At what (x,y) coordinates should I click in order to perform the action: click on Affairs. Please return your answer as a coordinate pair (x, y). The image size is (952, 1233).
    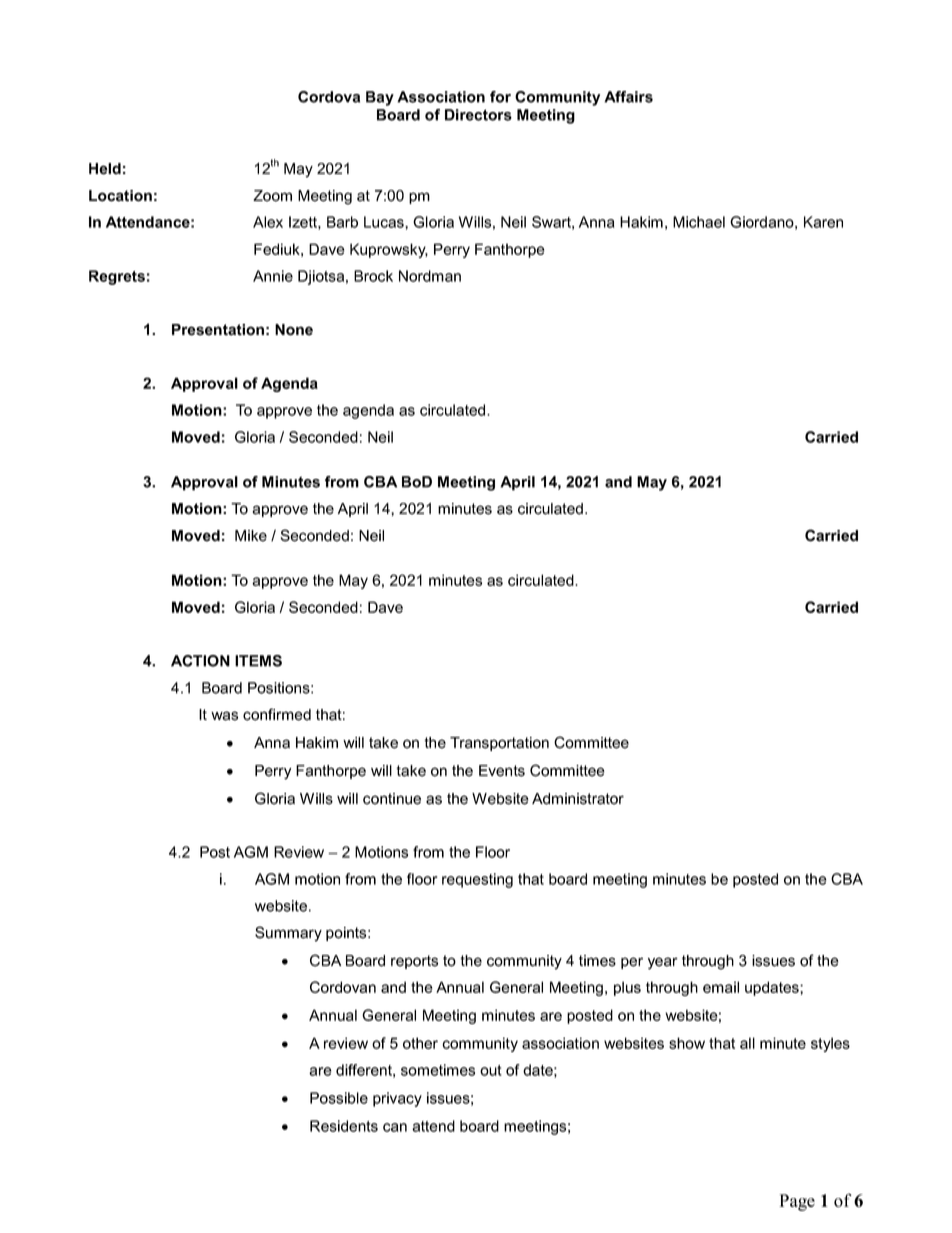
    Looking at the image, I should click on (628, 97).
